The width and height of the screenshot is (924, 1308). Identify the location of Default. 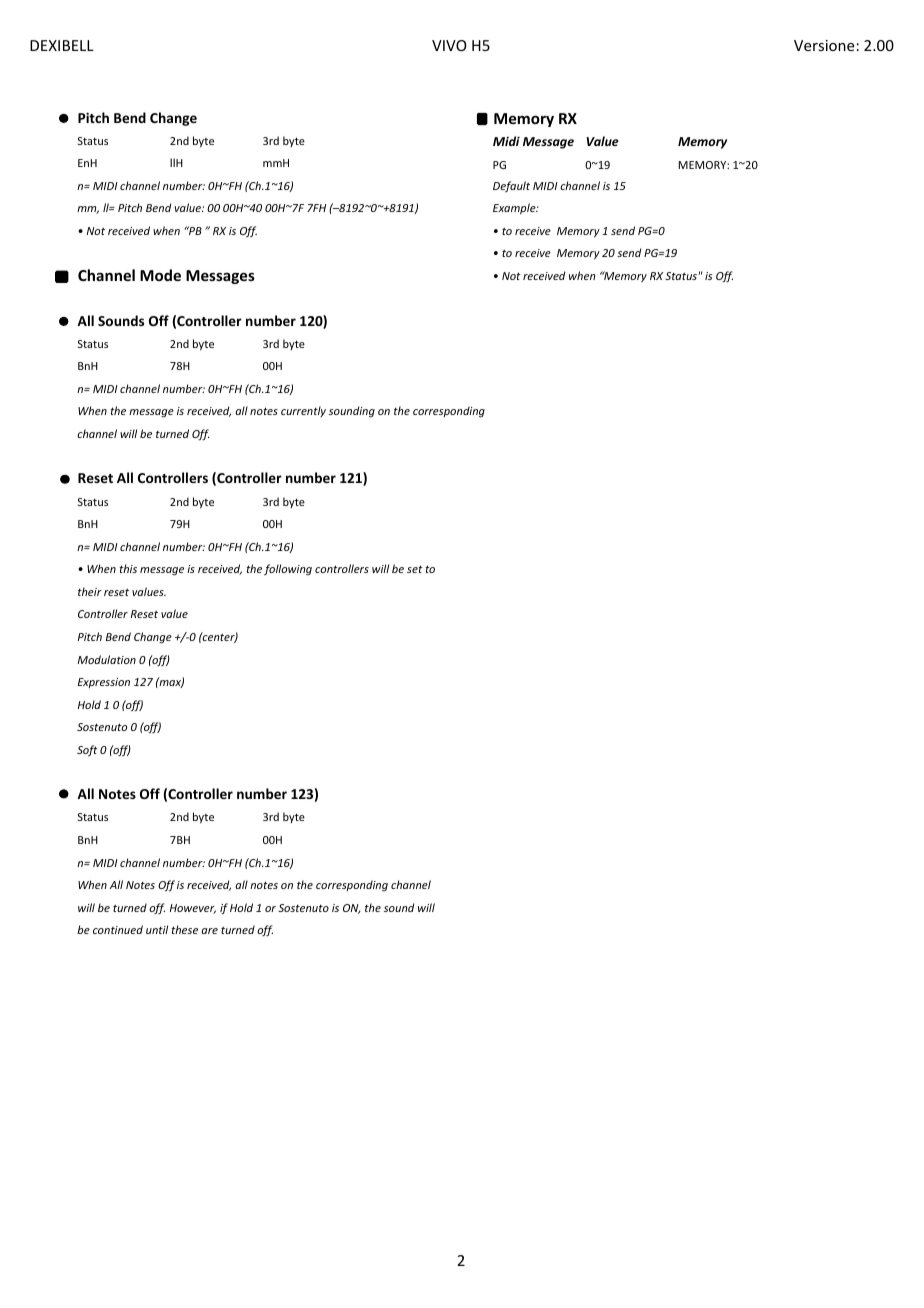
(511, 186).
